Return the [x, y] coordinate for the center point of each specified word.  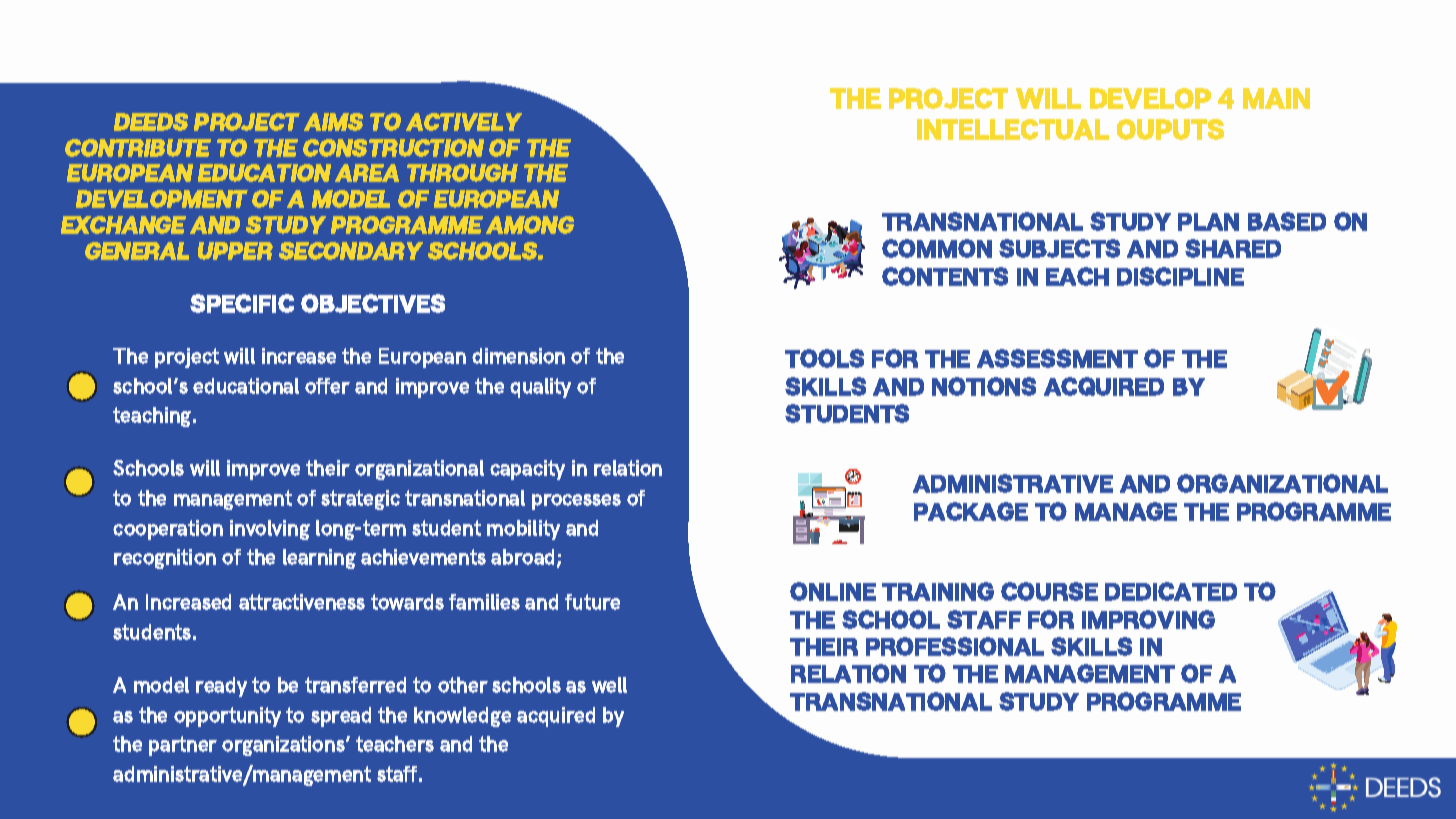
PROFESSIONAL [955, 646]
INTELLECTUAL [1013, 129]
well [609, 685]
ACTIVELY [464, 122]
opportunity [227, 717]
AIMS [333, 122]
